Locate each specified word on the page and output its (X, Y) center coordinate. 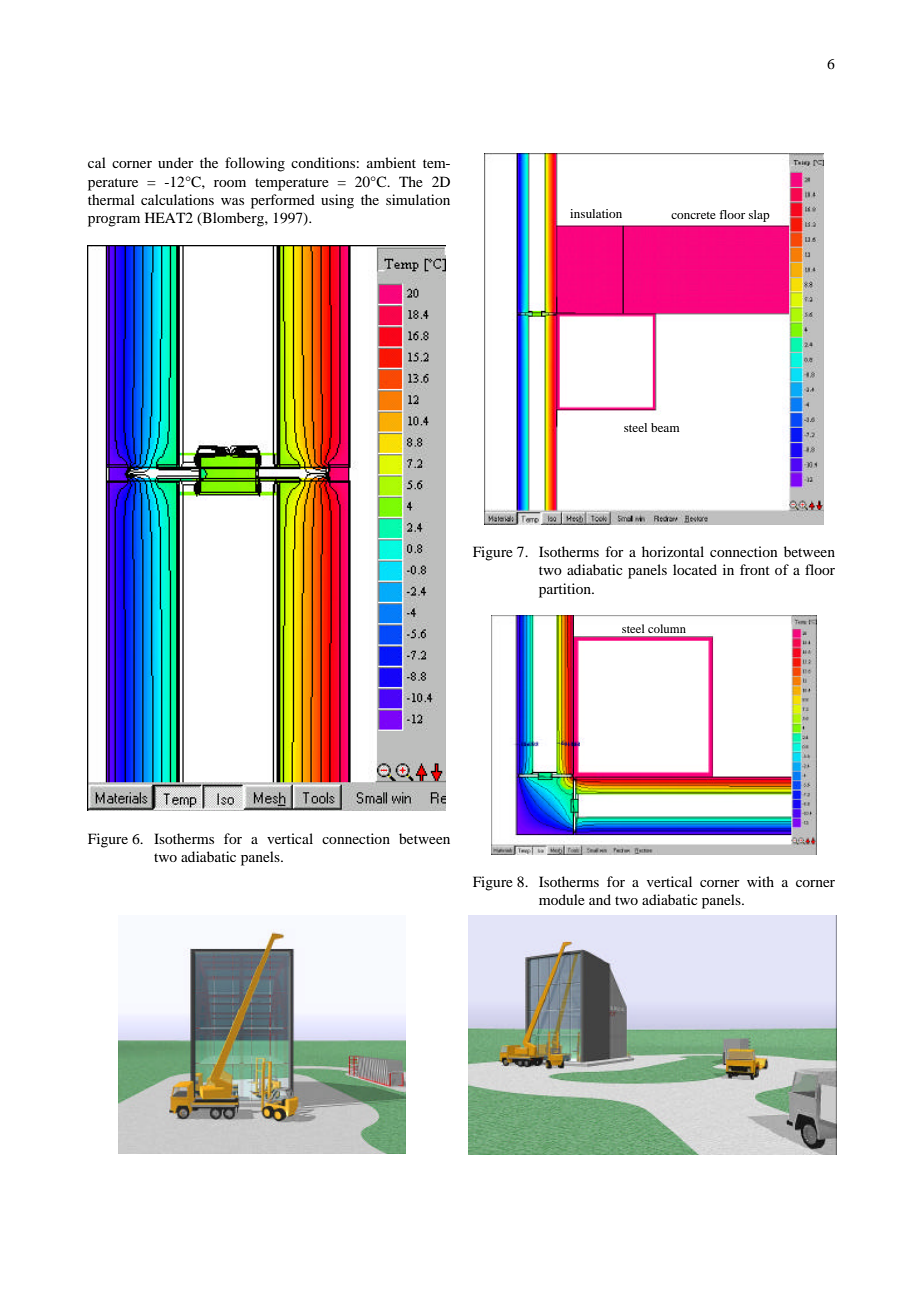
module (562, 899)
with (760, 881)
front (755, 569)
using (337, 201)
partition (566, 590)
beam (665, 427)
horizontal (673, 551)
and (600, 899)
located (695, 569)
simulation (418, 199)
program (114, 221)
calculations (177, 199)
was (232, 201)
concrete (693, 215)
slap (759, 216)
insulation (596, 213)
